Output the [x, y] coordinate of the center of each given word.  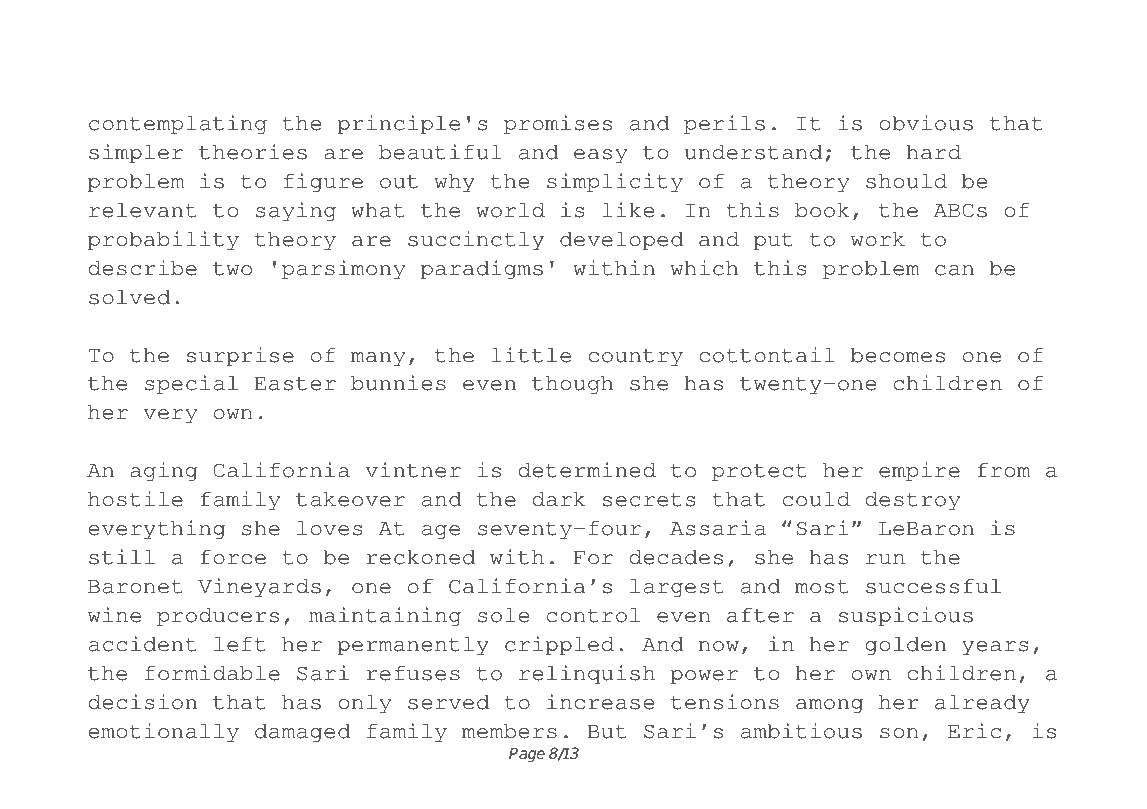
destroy [912, 501]
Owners [582, 46]
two [232, 269]
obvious [926, 123]
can [954, 270]
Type [180, 49]
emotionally [163, 733]
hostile [135, 499]
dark [558, 499]
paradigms [482, 270]
